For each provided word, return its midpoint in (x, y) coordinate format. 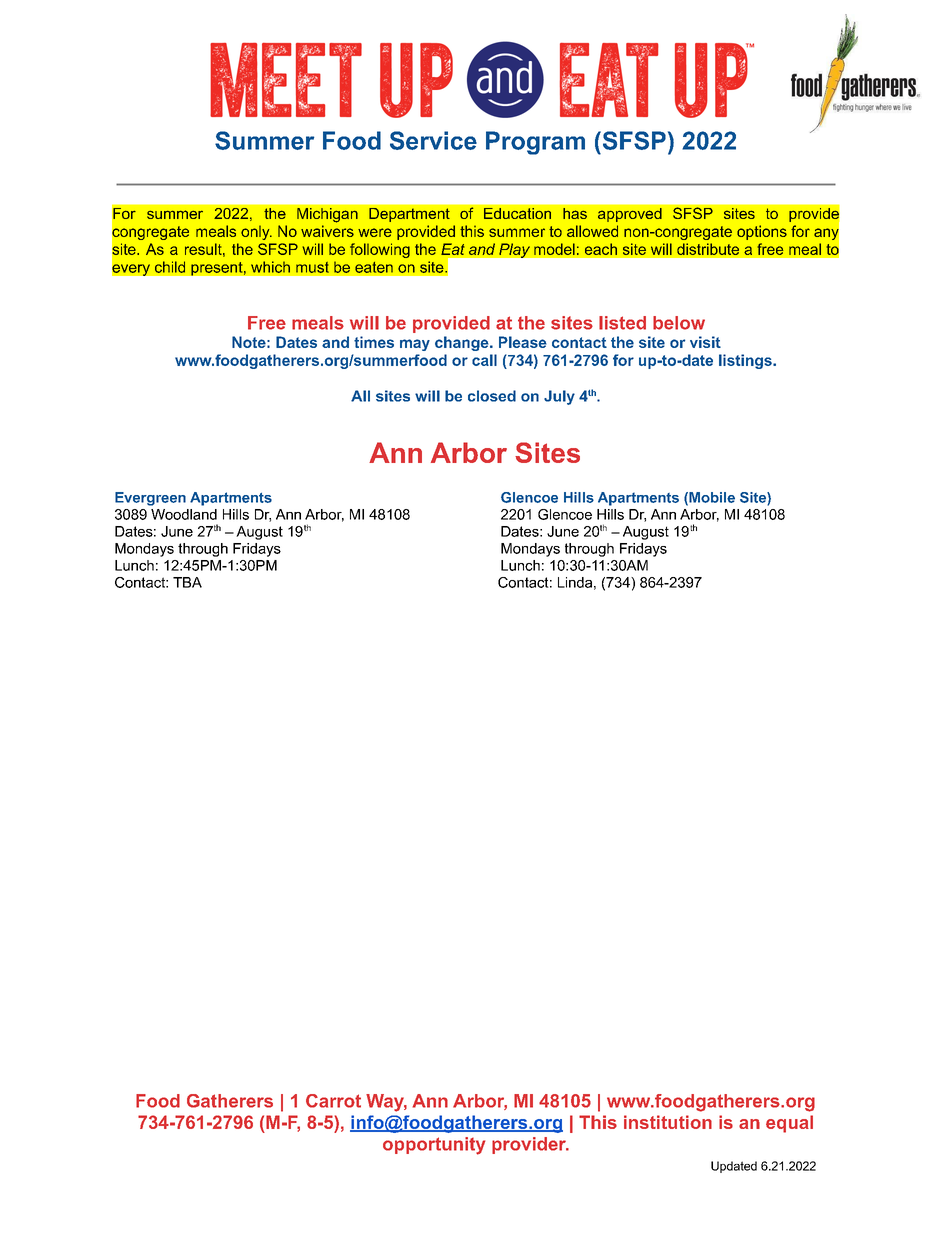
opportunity (434, 1146)
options (762, 232)
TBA (187, 582)
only (256, 232)
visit (705, 342)
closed (492, 396)
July (559, 397)
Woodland (184, 514)
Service (433, 140)
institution (668, 1122)
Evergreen (150, 499)
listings (746, 361)
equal (789, 1124)
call (484, 360)
